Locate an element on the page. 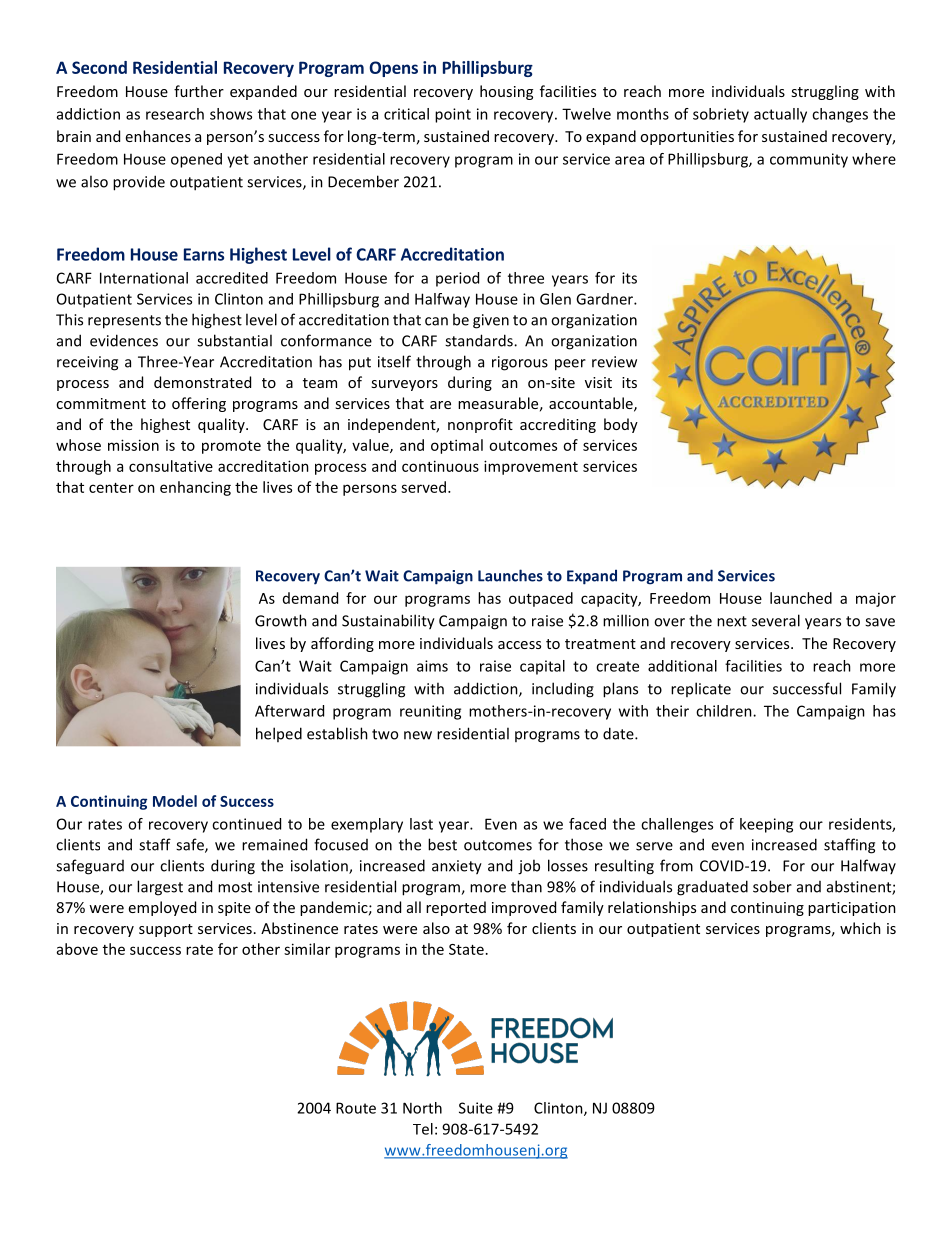 The height and width of the page is (1233, 952). evidences is located at coordinates (124, 340).
